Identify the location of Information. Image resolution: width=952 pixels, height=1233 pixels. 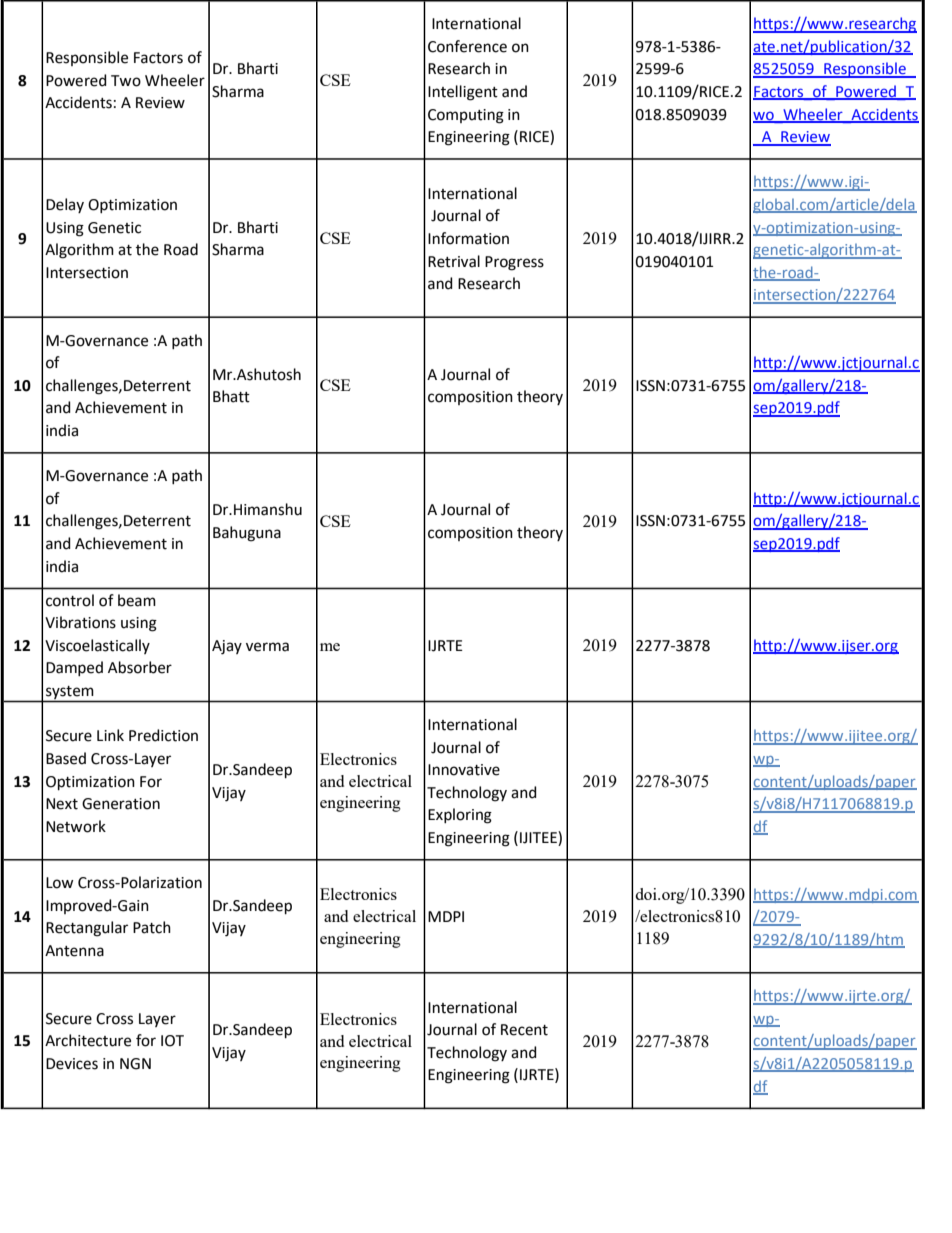
(468, 238).
